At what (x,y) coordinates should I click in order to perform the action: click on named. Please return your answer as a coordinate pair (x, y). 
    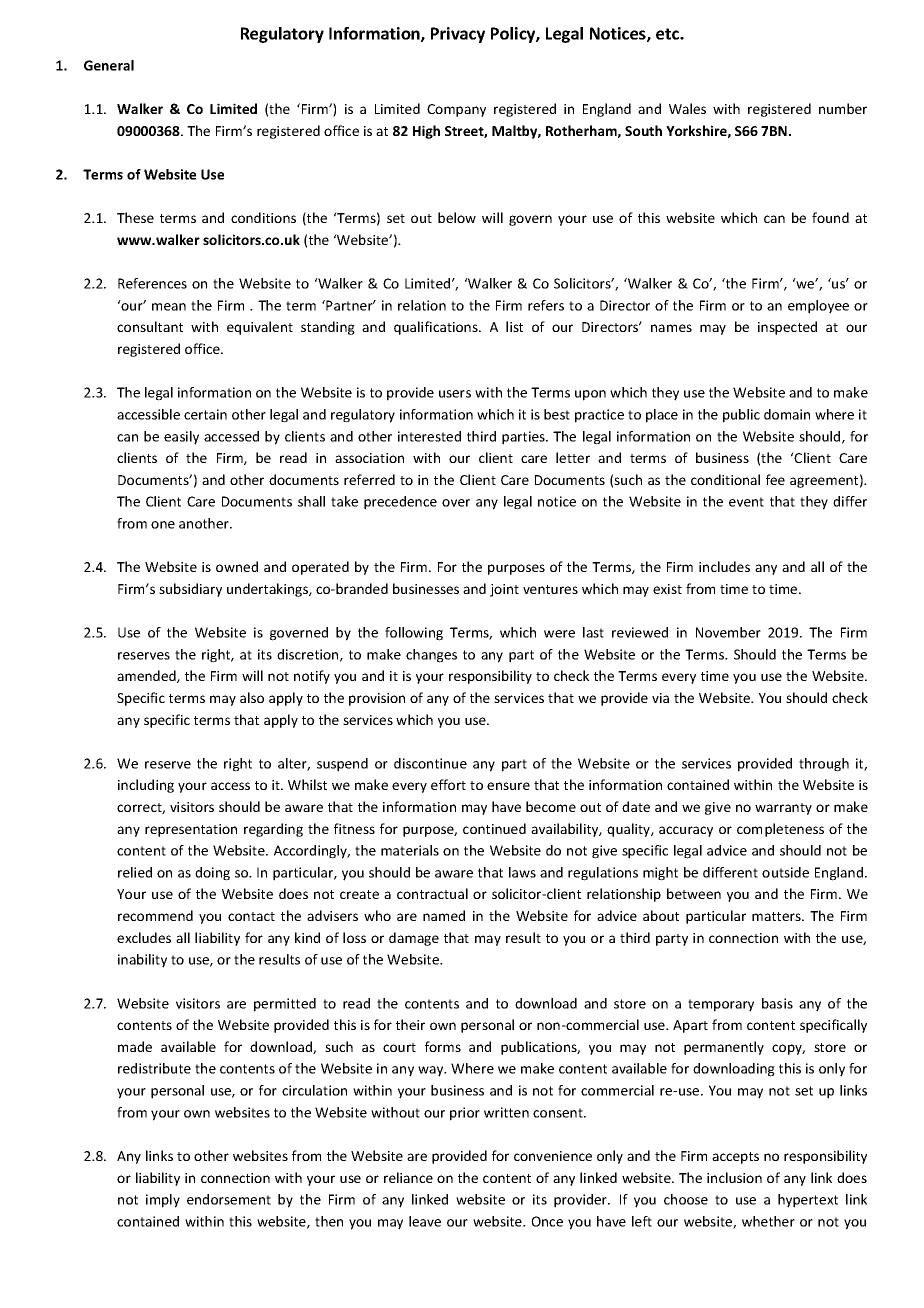
    Looking at the image, I should click on (444, 915).
